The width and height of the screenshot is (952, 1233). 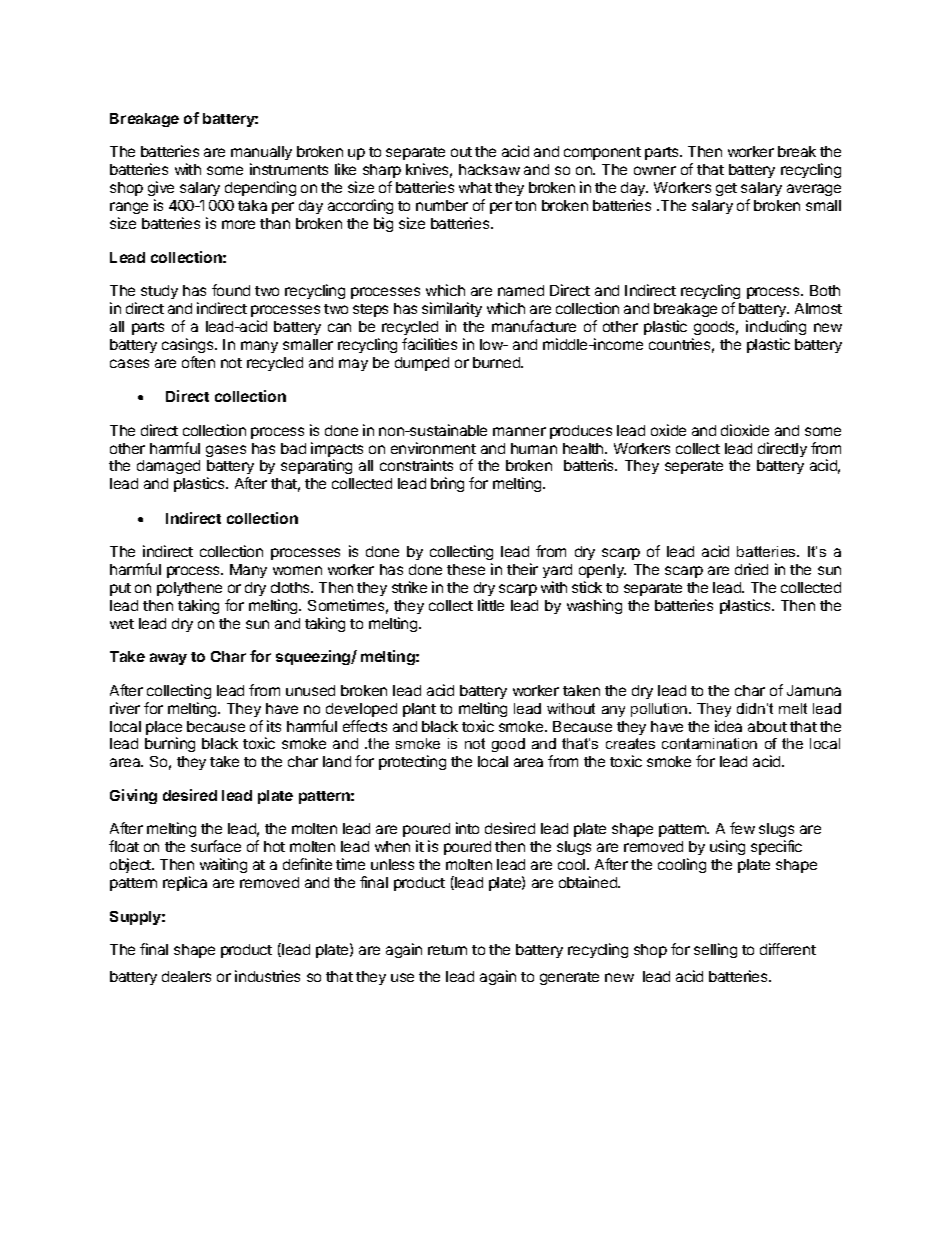 I want to click on these, so click(x=466, y=569).
